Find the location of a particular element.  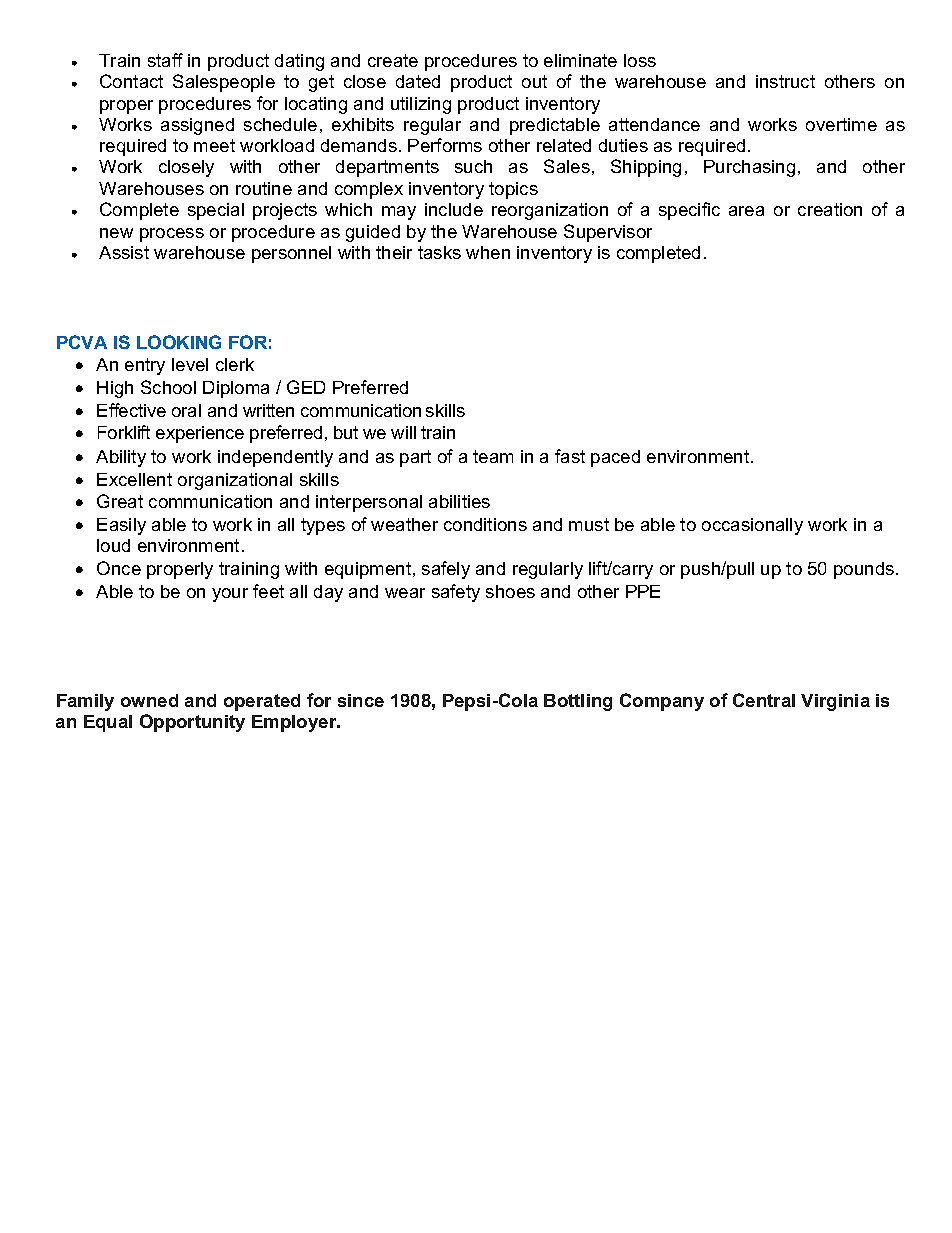

instruct is located at coordinates (785, 81).
